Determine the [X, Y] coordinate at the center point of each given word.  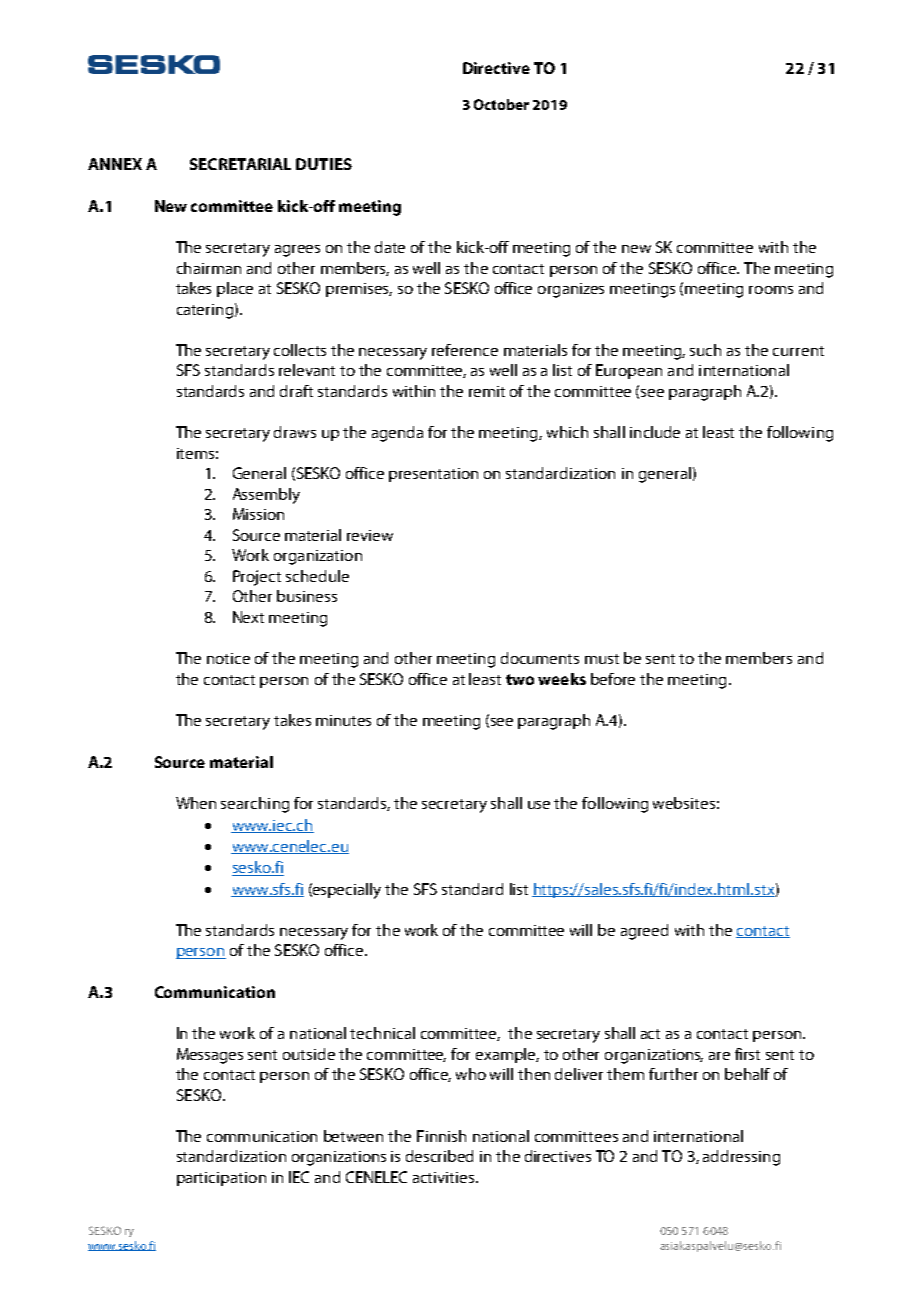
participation [221, 1179]
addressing [741, 1158]
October [501, 104]
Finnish [441, 1136]
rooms [771, 290]
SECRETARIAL [240, 164]
